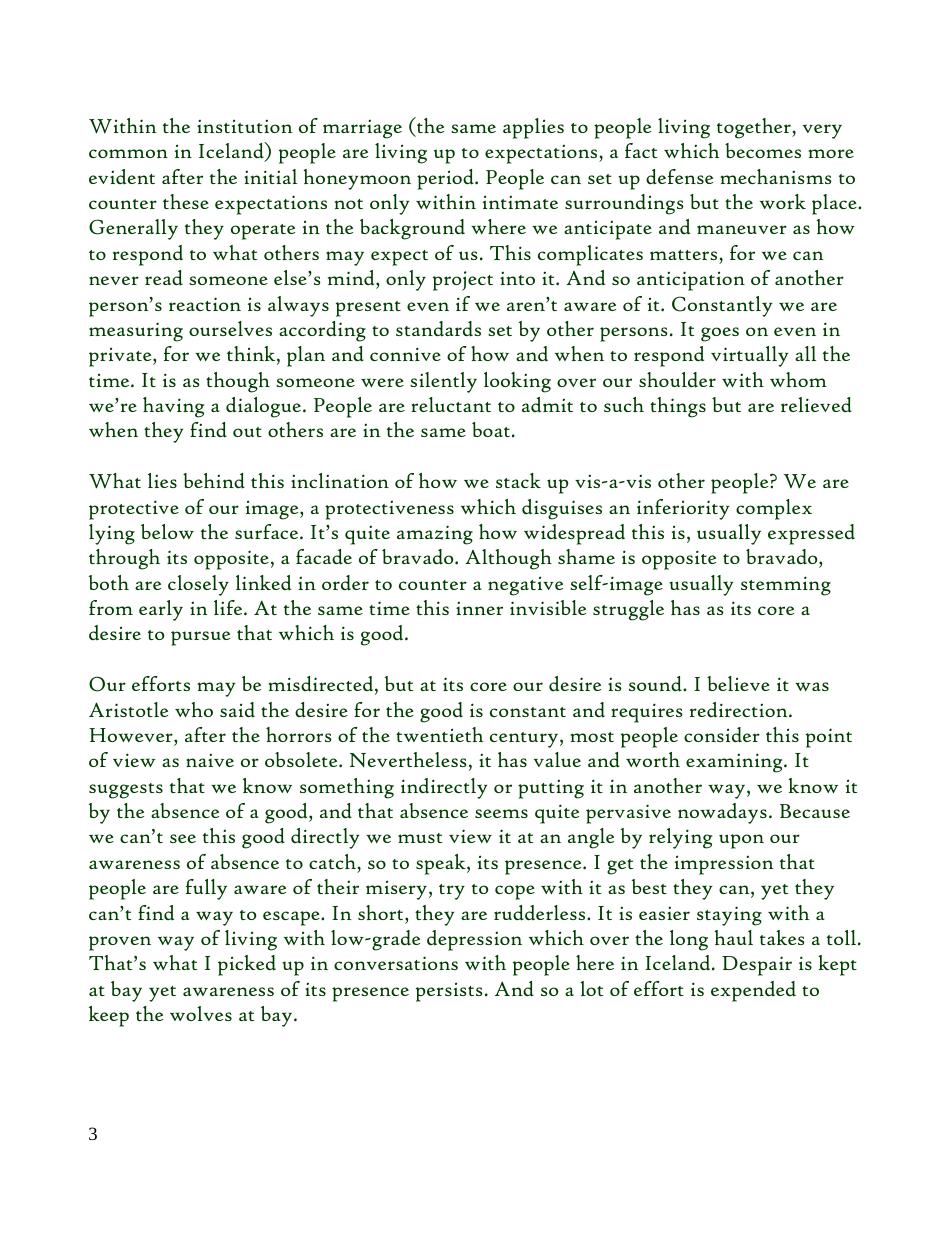 This screenshot has width=952, height=1233. What do you see at coordinates (449, 992) in the screenshot?
I see `persists` at bounding box center [449, 992].
